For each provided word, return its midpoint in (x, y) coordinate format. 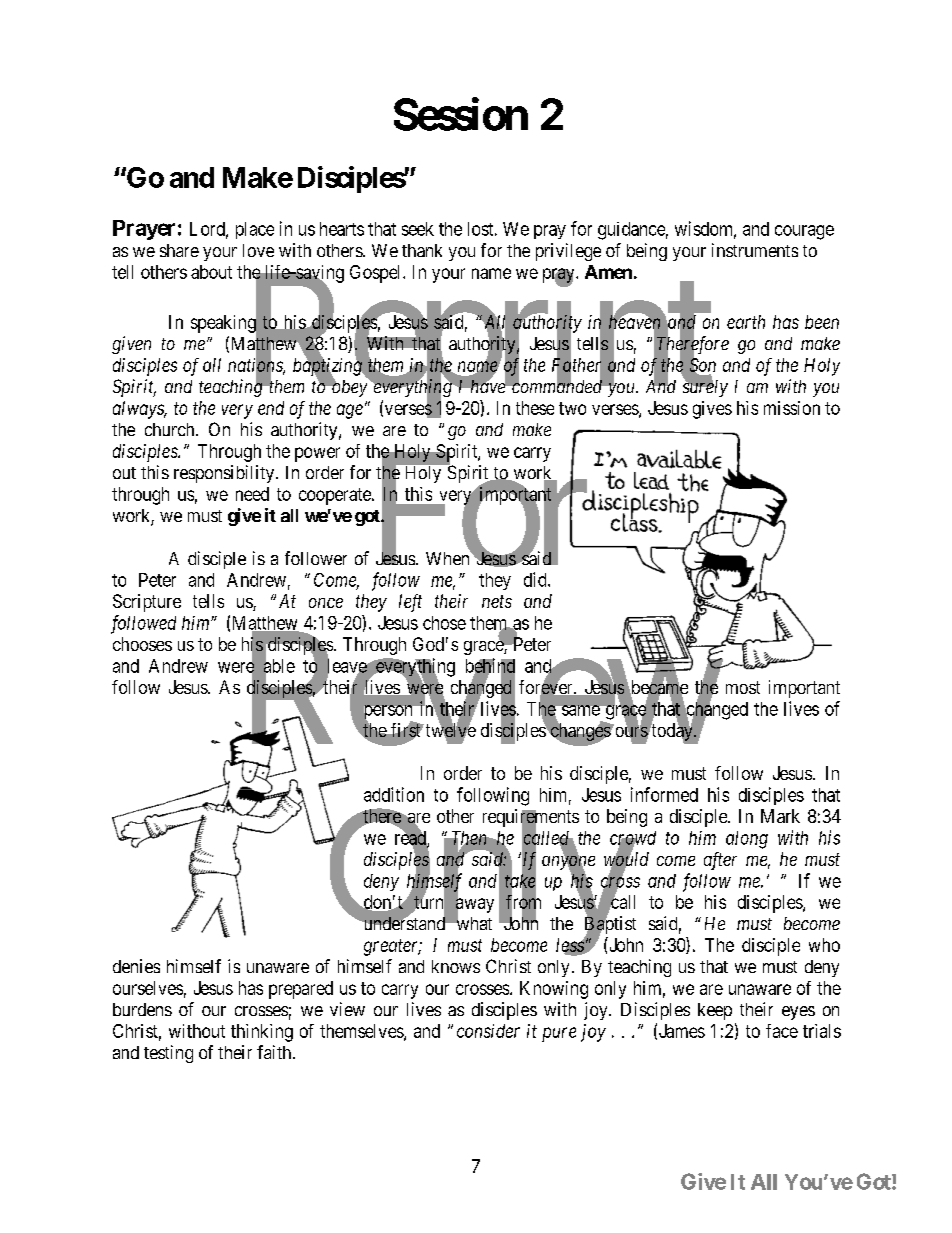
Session (461, 114)
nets (497, 601)
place (255, 230)
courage (804, 232)
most (743, 687)
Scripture (147, 603)
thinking (262, 1033)
